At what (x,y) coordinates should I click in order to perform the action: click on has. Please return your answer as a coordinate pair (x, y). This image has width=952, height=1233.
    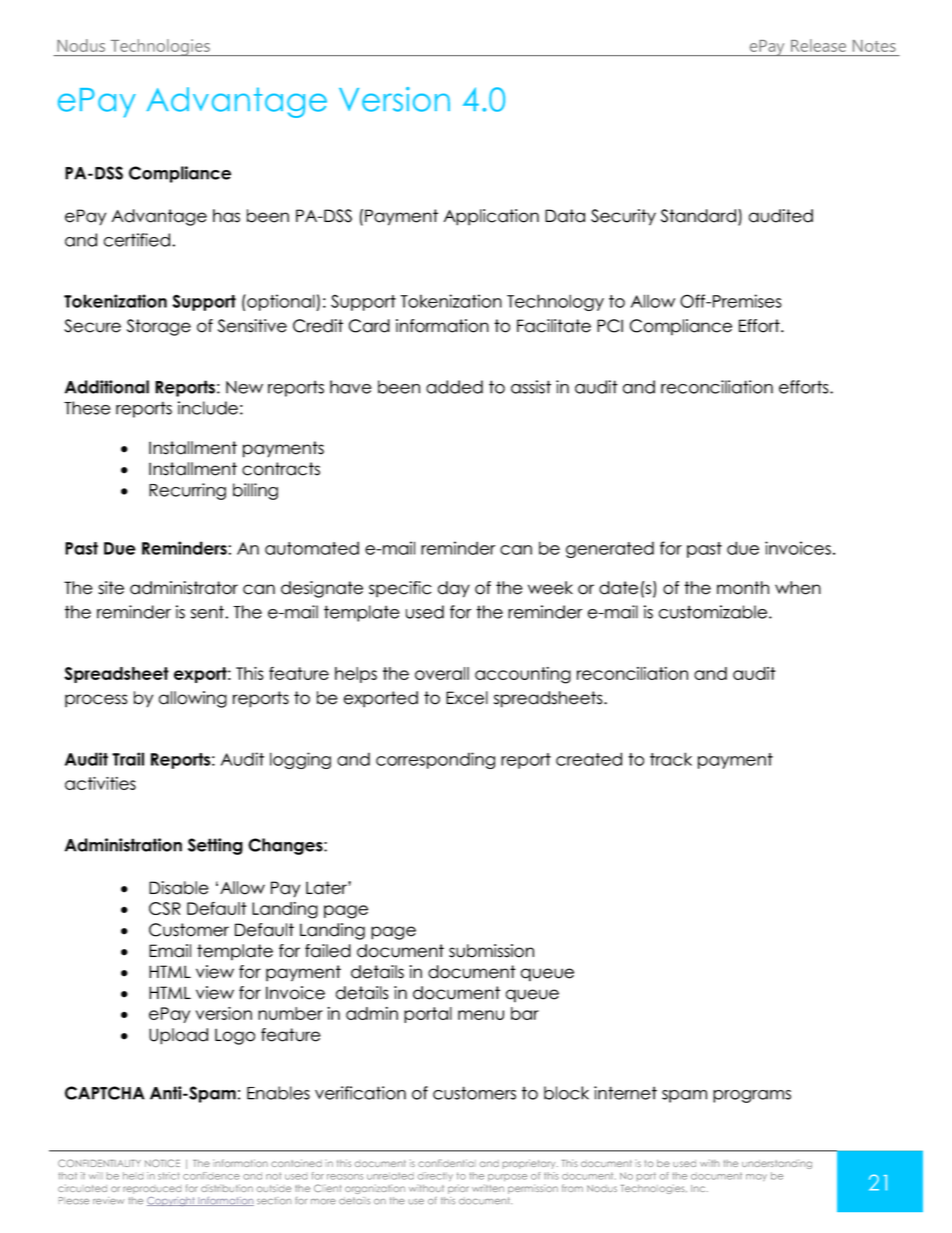
    Looking at the image, I should click on (226, 216).
